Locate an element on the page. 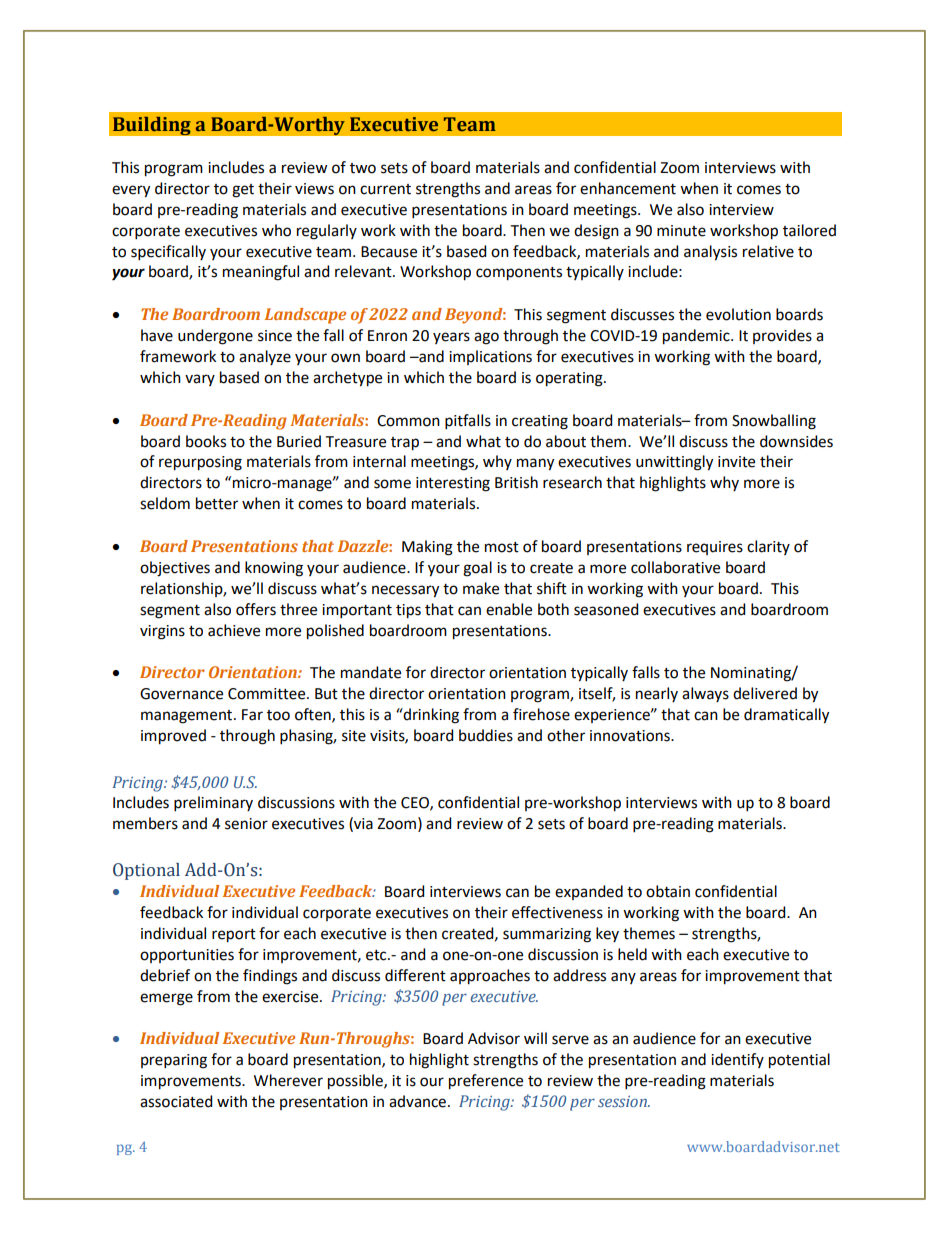 Image resolution: width=952 pixels, height=1233 pixels. identify is located at coordinates (737, 1060).
